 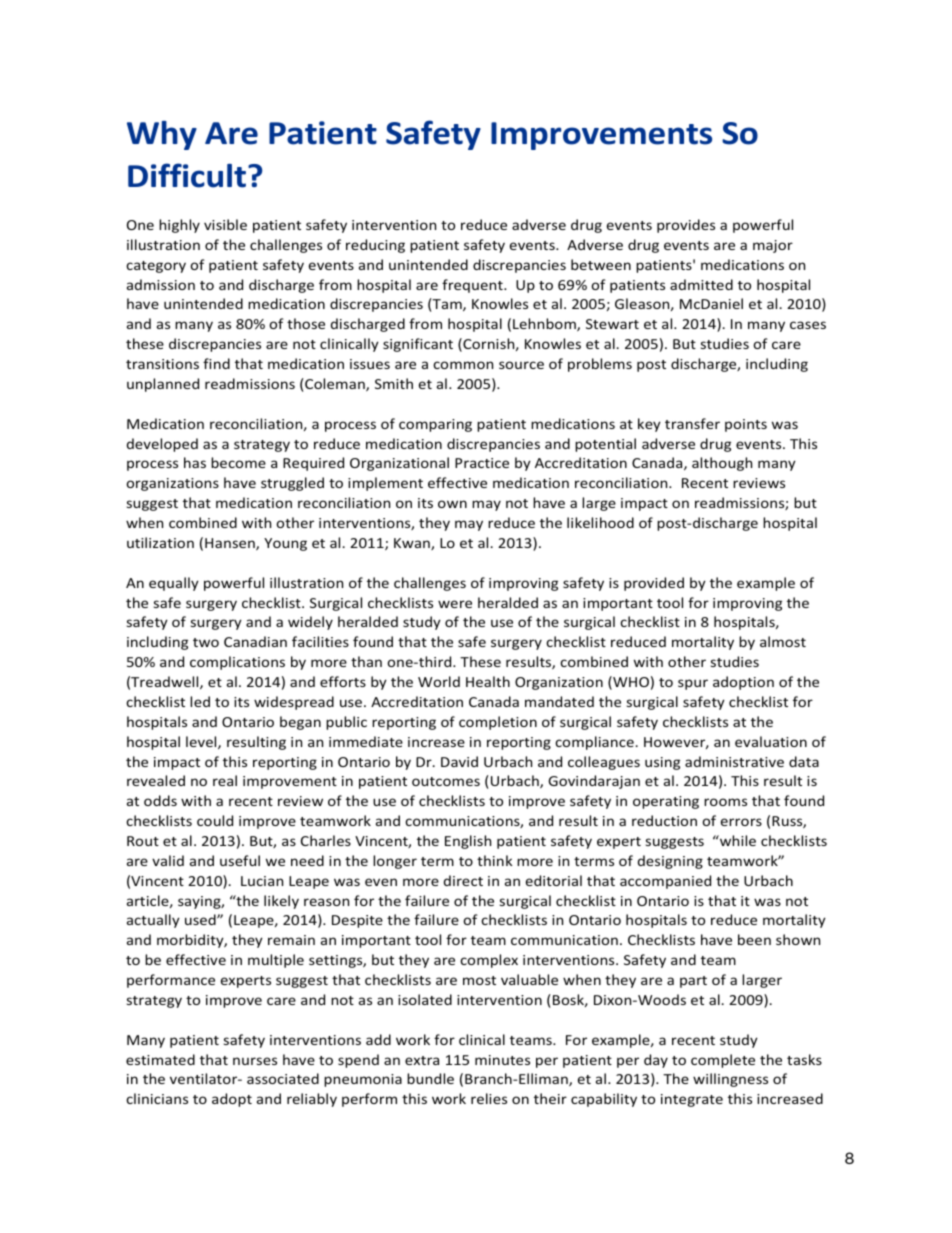 What do you see at coordinates (255, 1061) in the image?
I see `nurses` at bounding box center [255, 1061].
